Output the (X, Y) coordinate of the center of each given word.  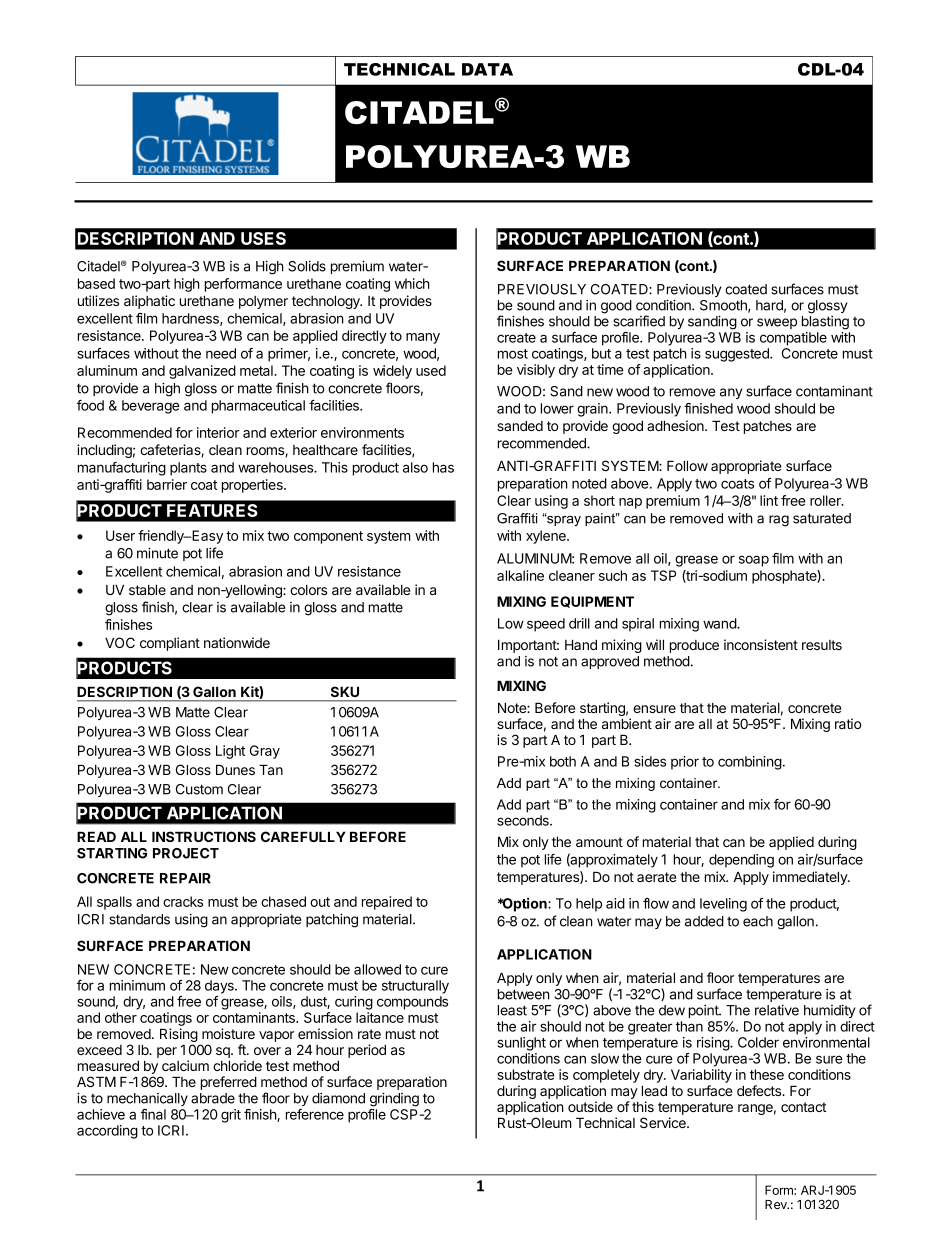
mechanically (147, 1099)
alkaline (520, 575)
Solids (307, 266)
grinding (394, 1099)
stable (147, 589)
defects (760, 1090)
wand (720, 623)
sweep (777, 323)
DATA (487, 69)
